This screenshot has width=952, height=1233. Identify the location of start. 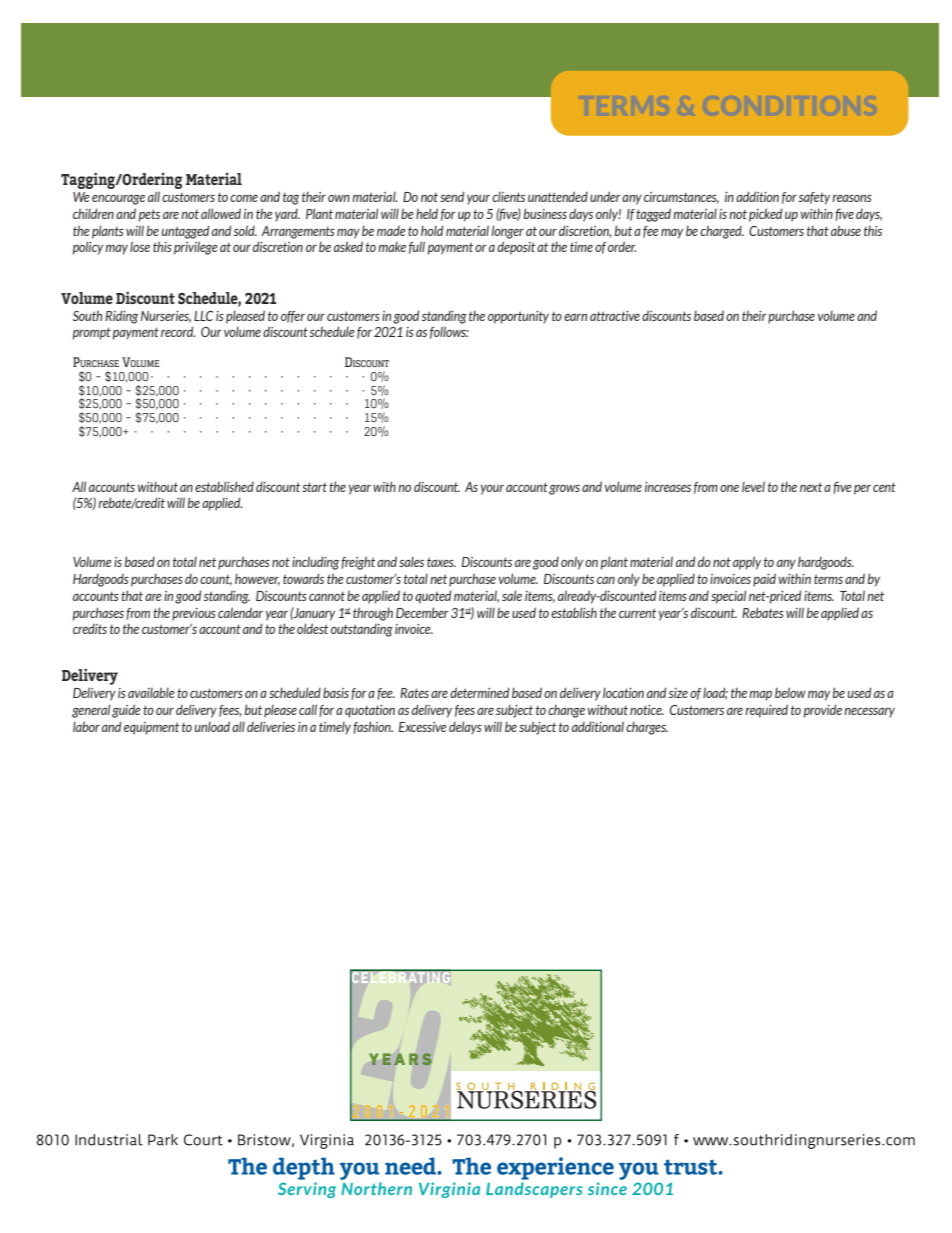
(314, 487).
